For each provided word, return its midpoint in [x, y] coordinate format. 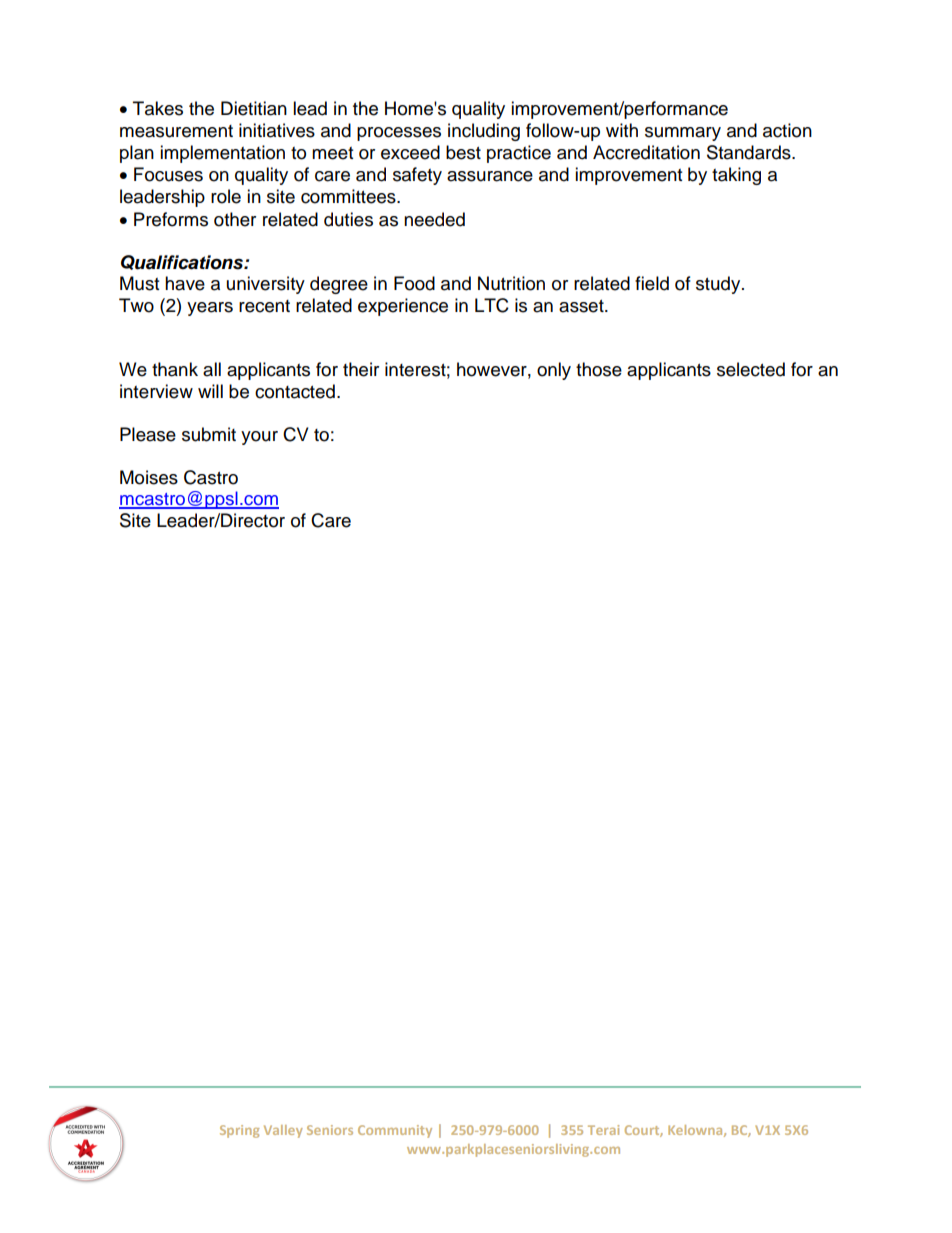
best [463, 152]
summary [683, 134]
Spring [239, 1131]
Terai [603, 1130]
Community [395, 1131]
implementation [222, 154]
